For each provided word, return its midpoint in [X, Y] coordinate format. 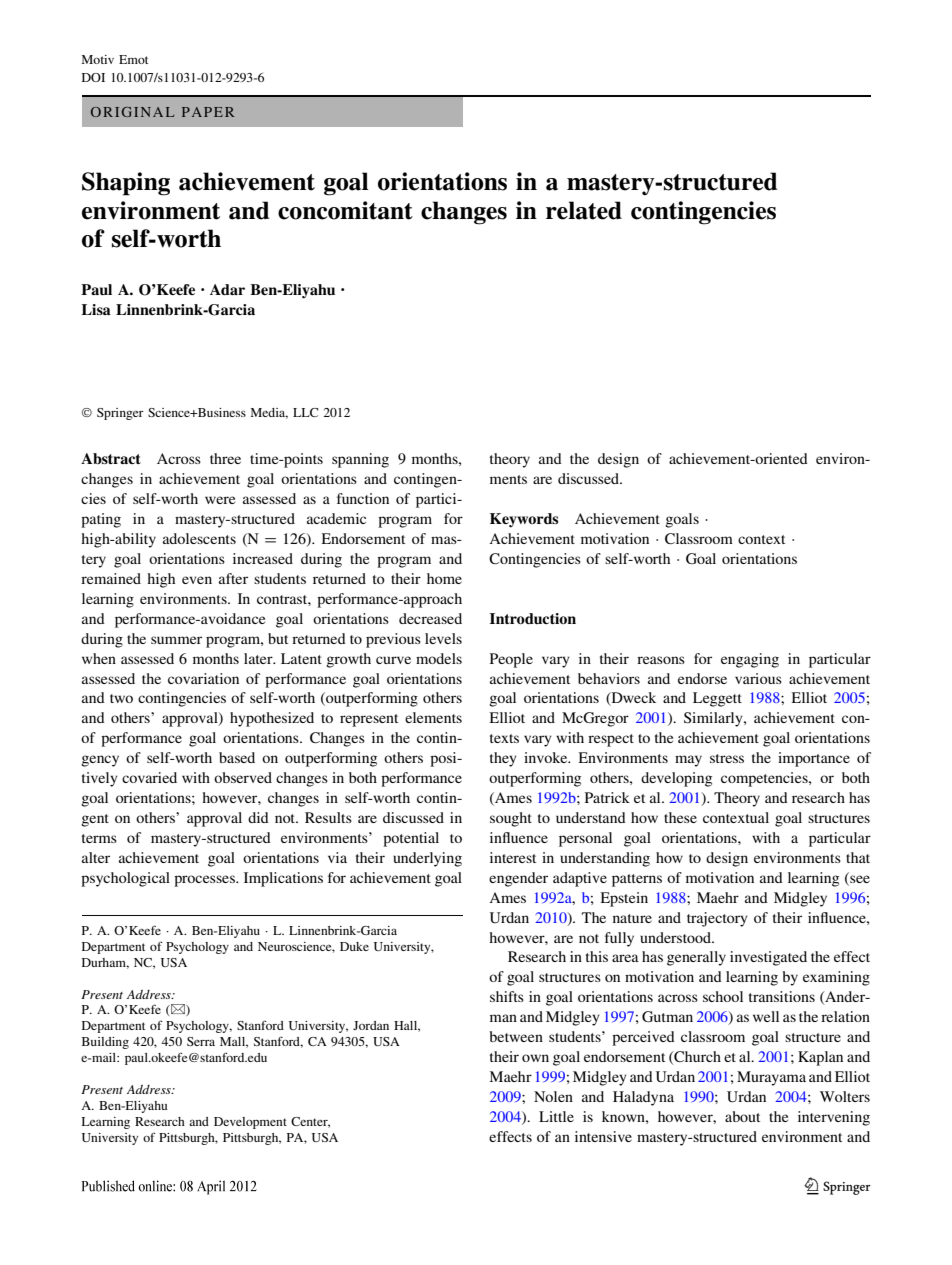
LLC [305, 412]
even [197, 580]
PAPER [208, 112]
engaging [750, 660]
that [858, 857]
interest [513, 857]
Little [556, 1116]
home [444, 578]
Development [250, 1123]
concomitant [345, 210]
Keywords [524, 520]
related [584, 210]
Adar [227, 289]
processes [205, 881]
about [742, 1116]
